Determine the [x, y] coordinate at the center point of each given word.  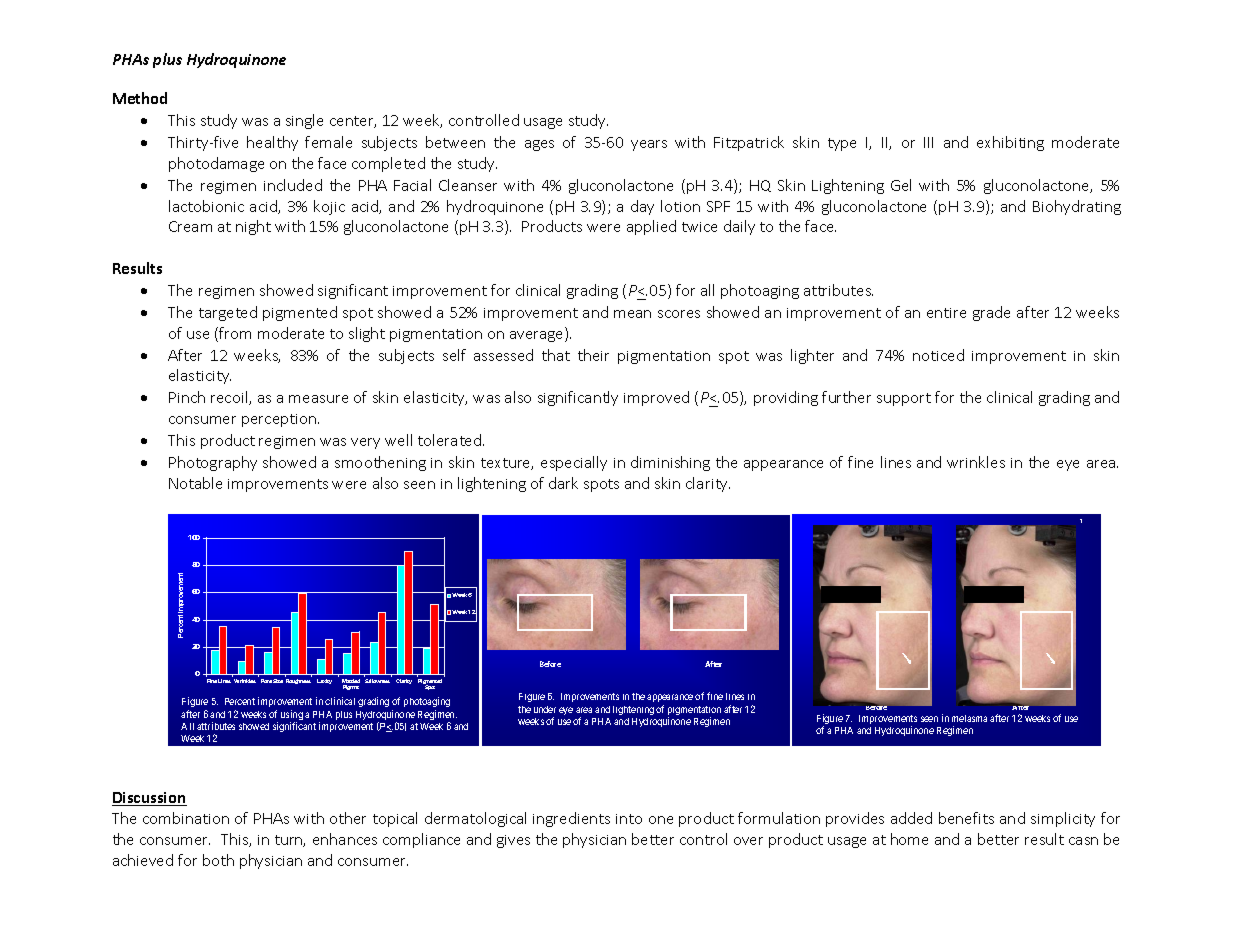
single [304, 121]
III [928, 142]
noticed [938, 355]
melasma [969, 718]
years [649, 145]
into [629, 819]
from [235, 333]
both [218, 860]
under [545, 709]
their [593, 355]
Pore [266, 681]
